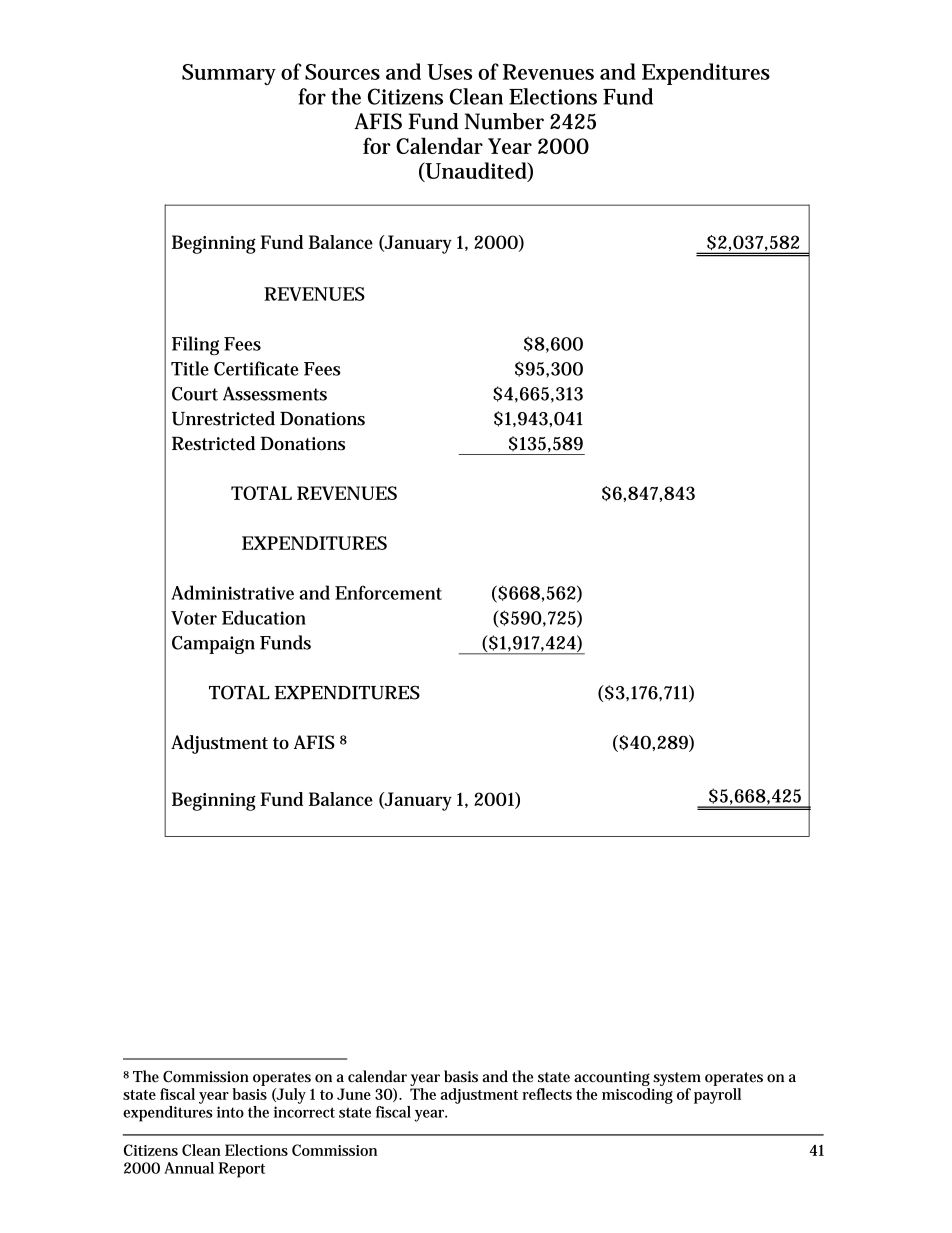 Image resolution: width=952 pixels, height=1233 pixels. I want to click on system, so click(677, 1080).
